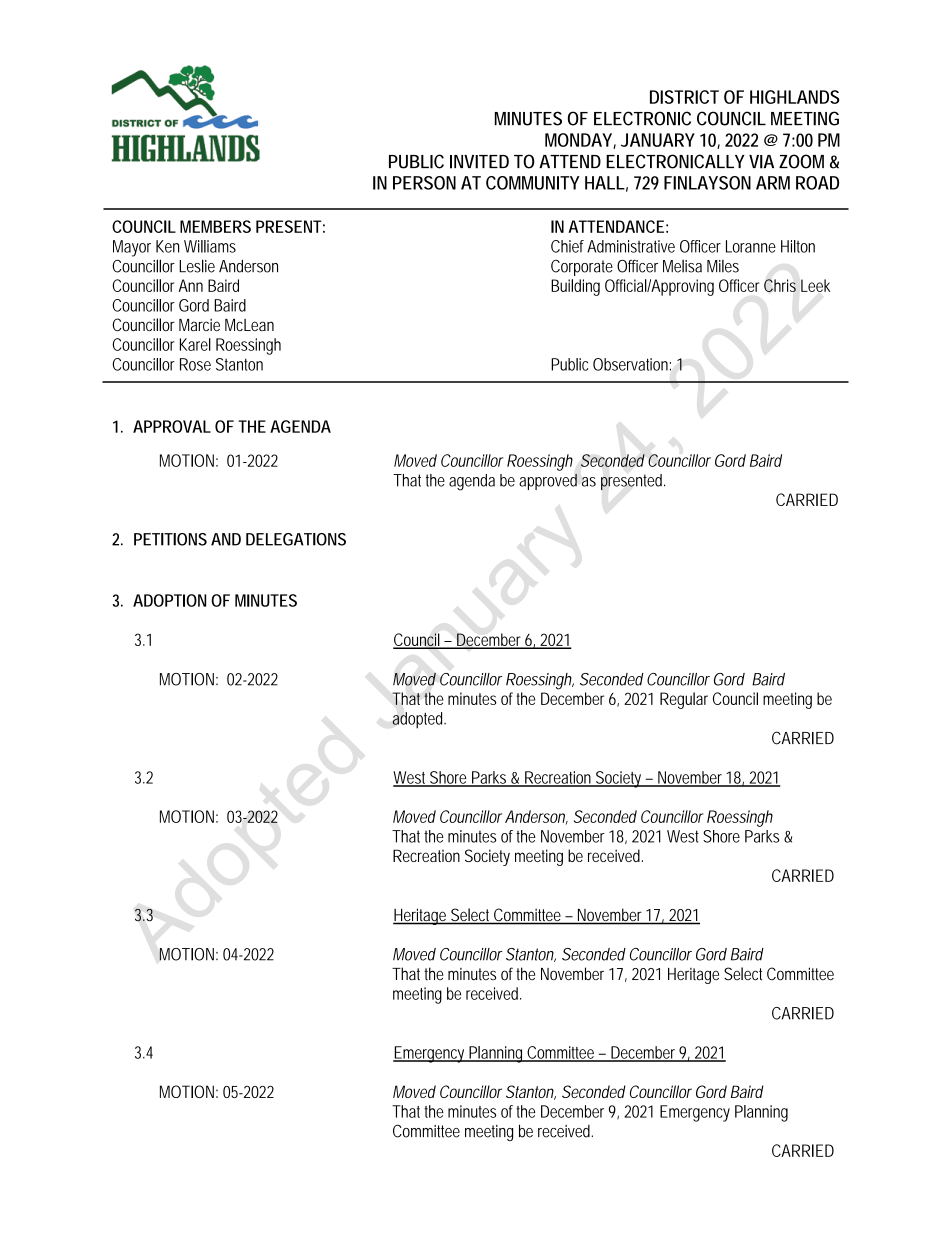 The width and height of the screenshot is (952, 1233). I want to click on Regular, so click(684, 700).
